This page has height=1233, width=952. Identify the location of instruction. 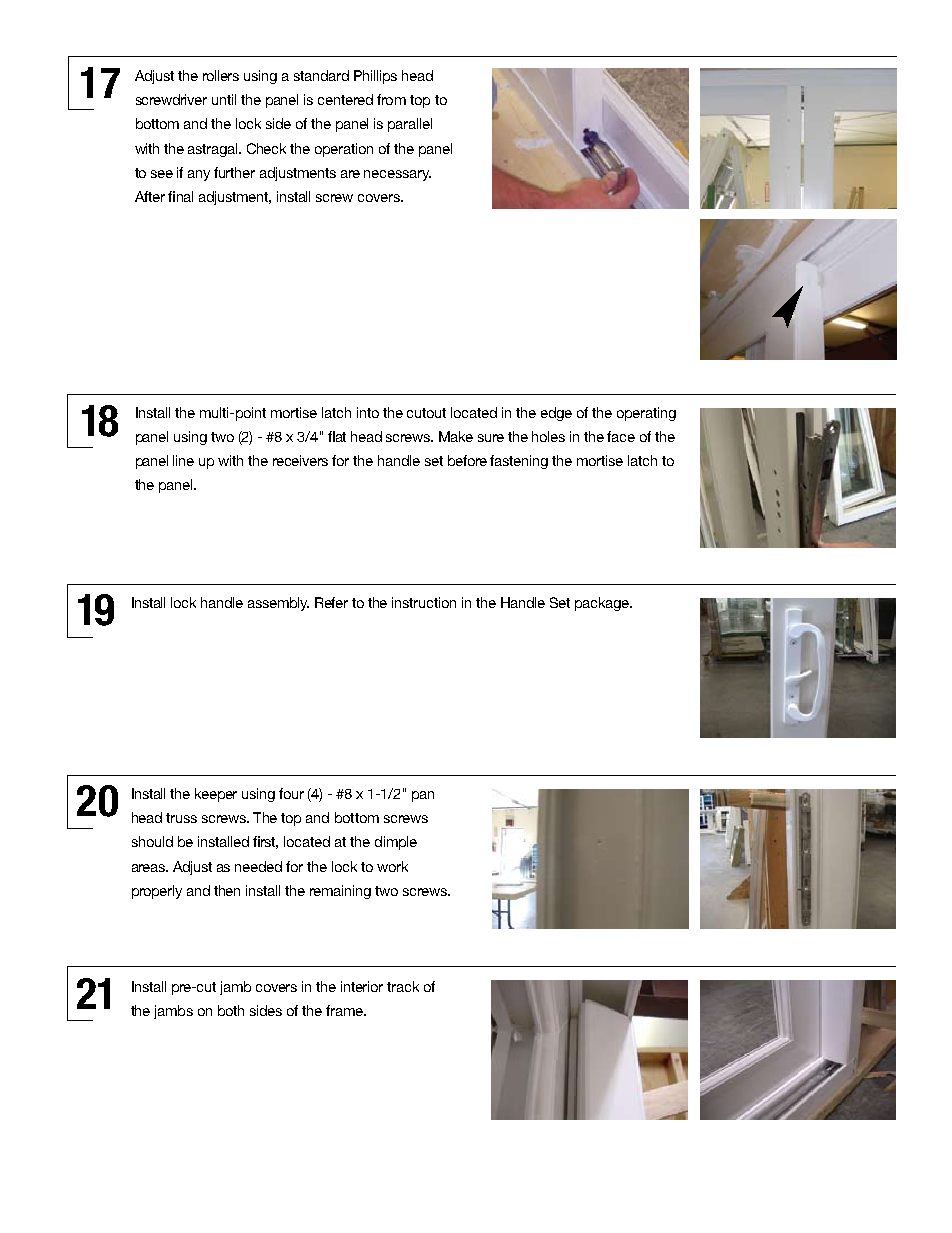
(424, 602).
